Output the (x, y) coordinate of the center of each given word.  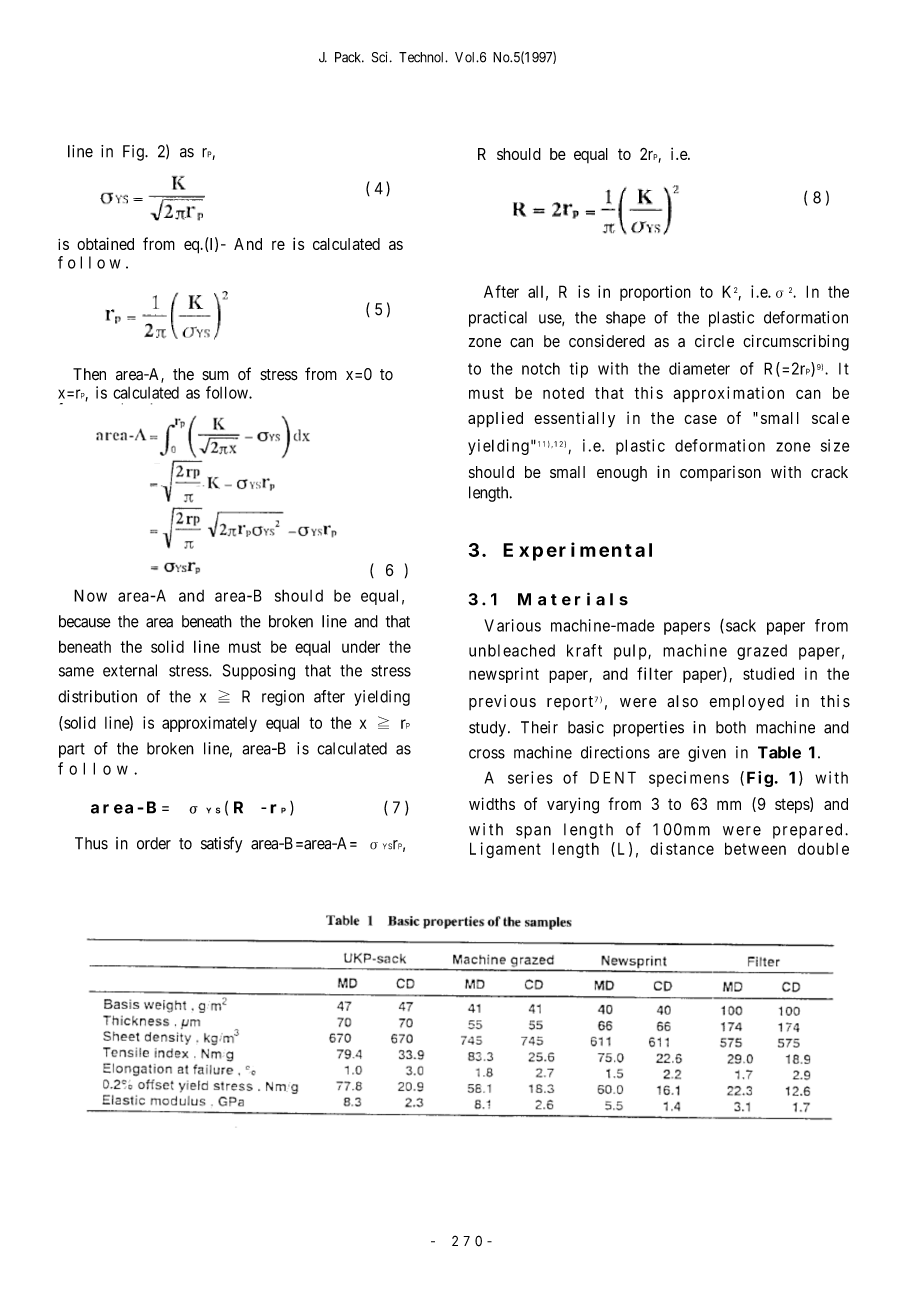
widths (492, 803)
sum (215, 376)
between (755, 848)
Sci (381, 57)
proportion (655, 293)
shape (626, 319)
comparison (720, 473)
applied (495, 419)
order (154, 843)
